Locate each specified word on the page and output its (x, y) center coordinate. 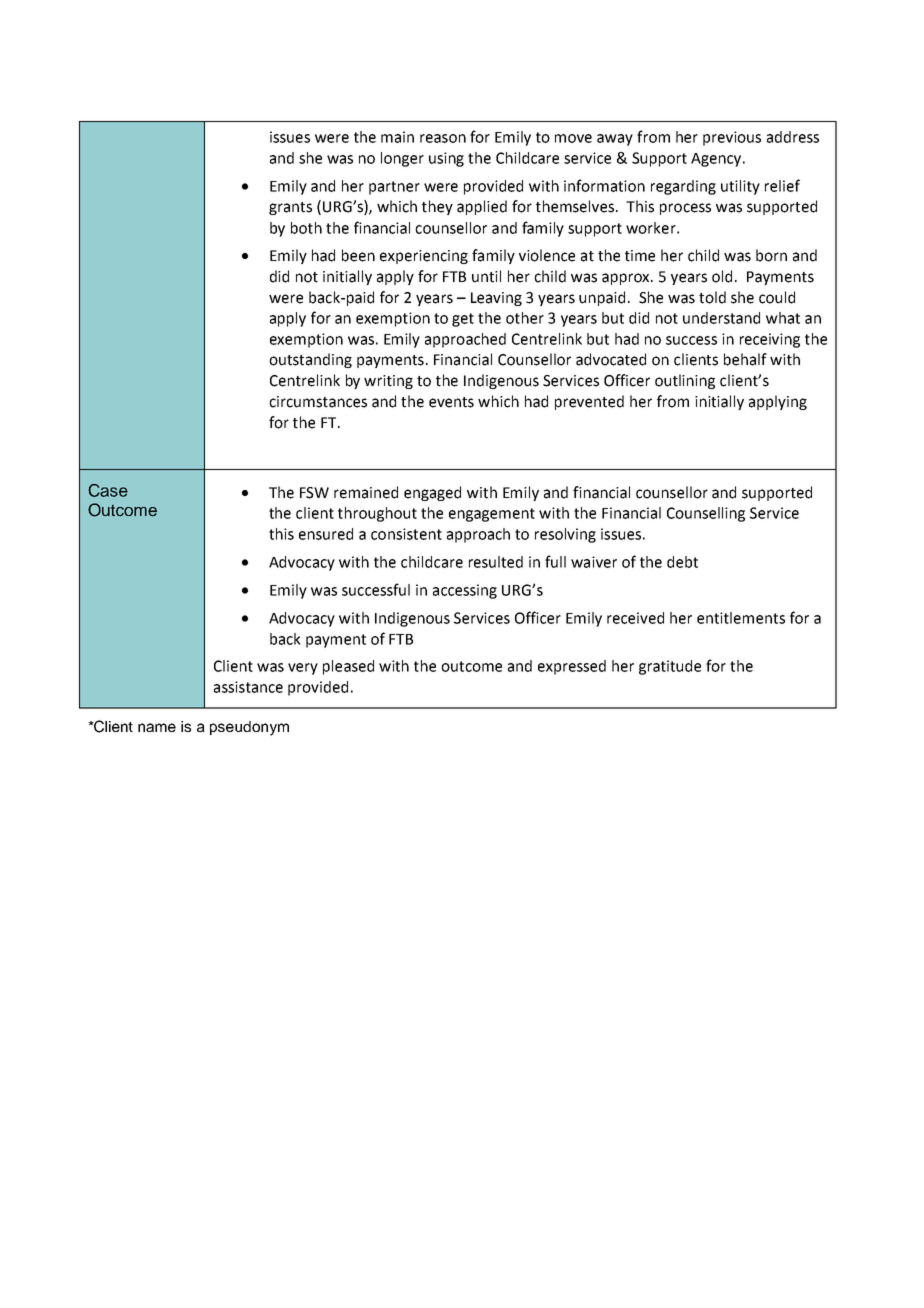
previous (732, 138)
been (358, 255)
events (451, 402)
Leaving (496, 299)
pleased (348, 667)
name (157, 727)
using (446, 159)
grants (290, 208)
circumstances (318, 402)
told (712, 297)
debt (682, 562)
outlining (685, 381)
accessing (465, 591)
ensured (326, 534)
